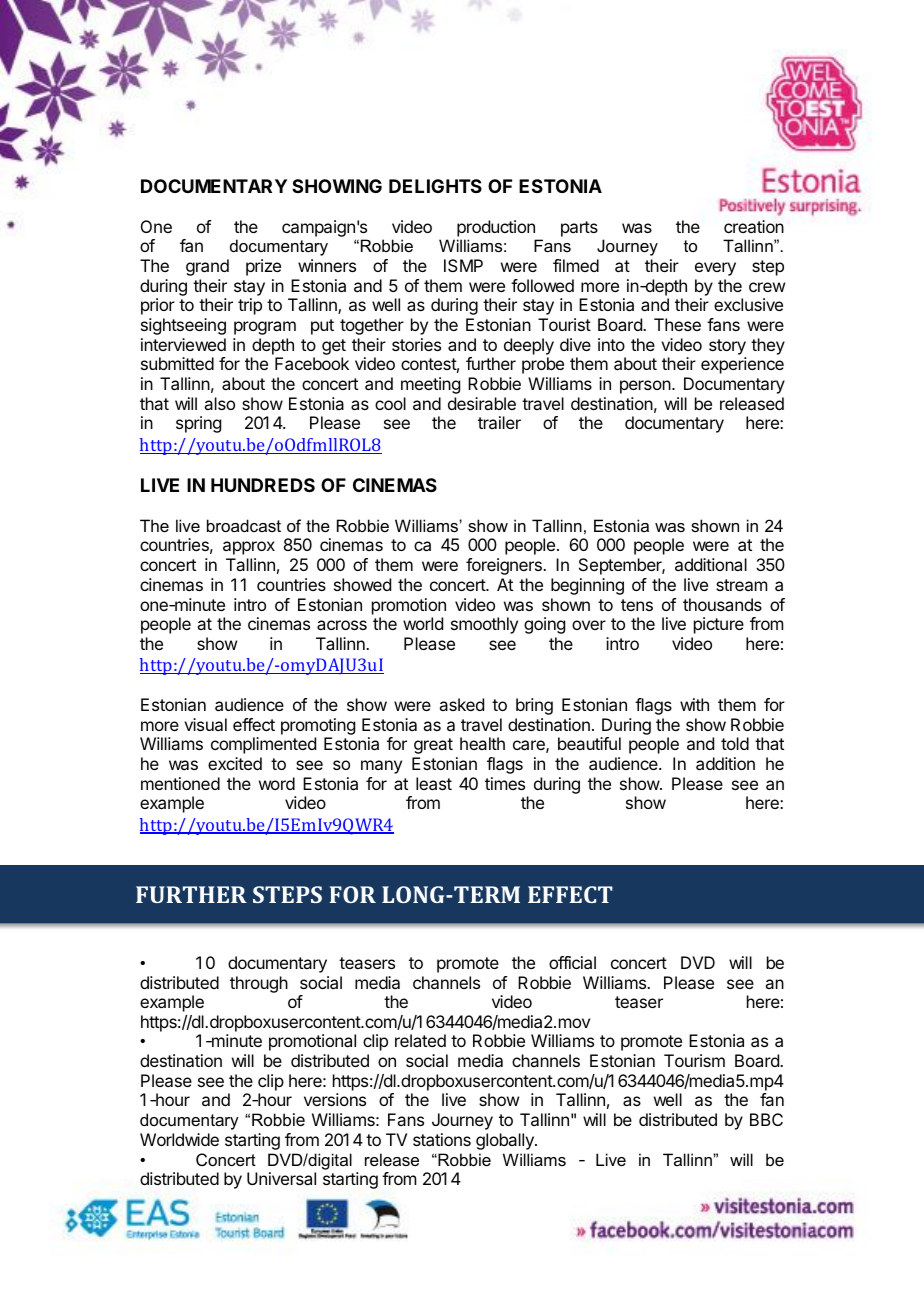 This image has height=1309, width=924. Describe the element at coordinates (281, 1178) in the image. I see `Universal` at that location.
